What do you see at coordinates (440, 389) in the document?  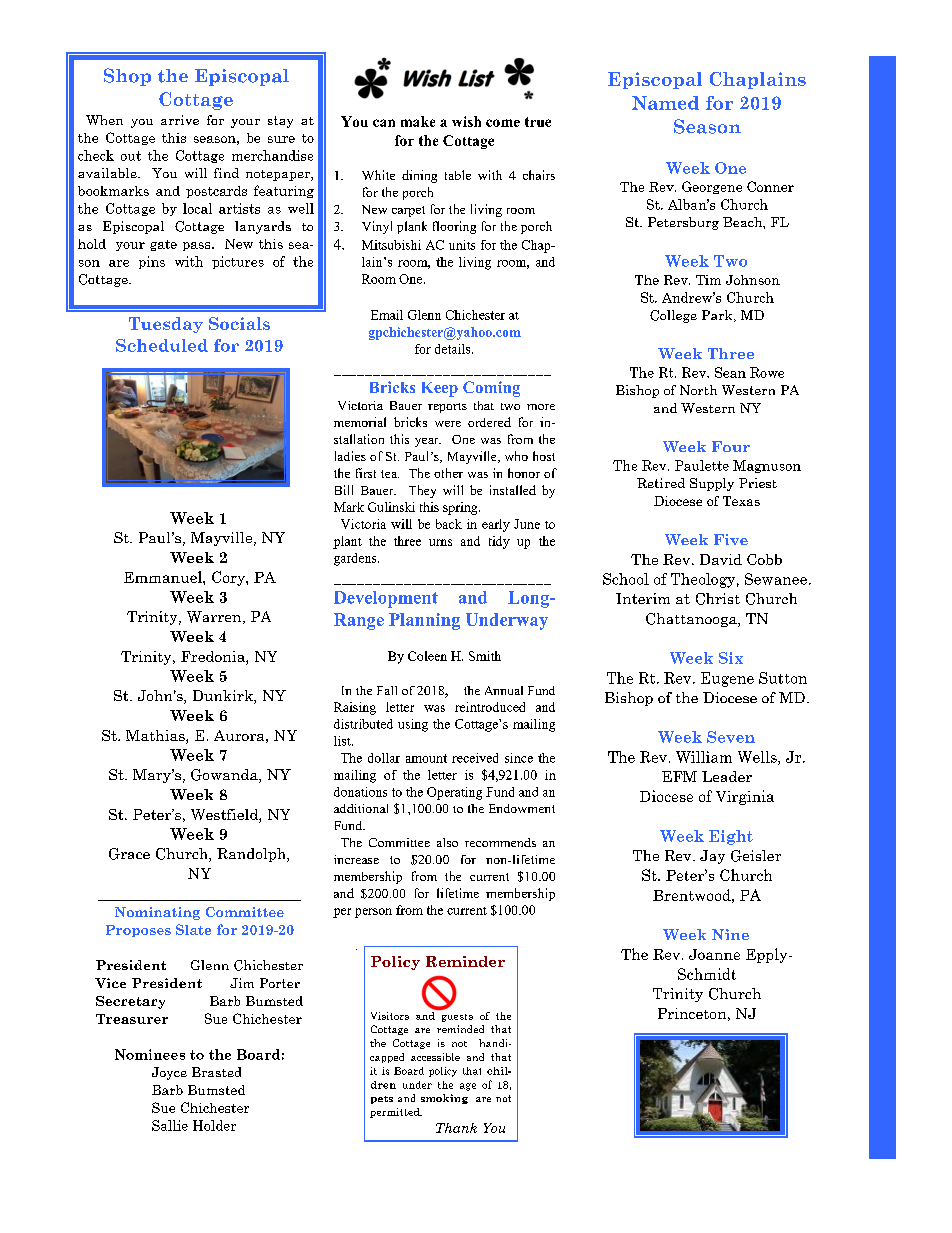 I see `Keep` at bounding box center [440, 389].
